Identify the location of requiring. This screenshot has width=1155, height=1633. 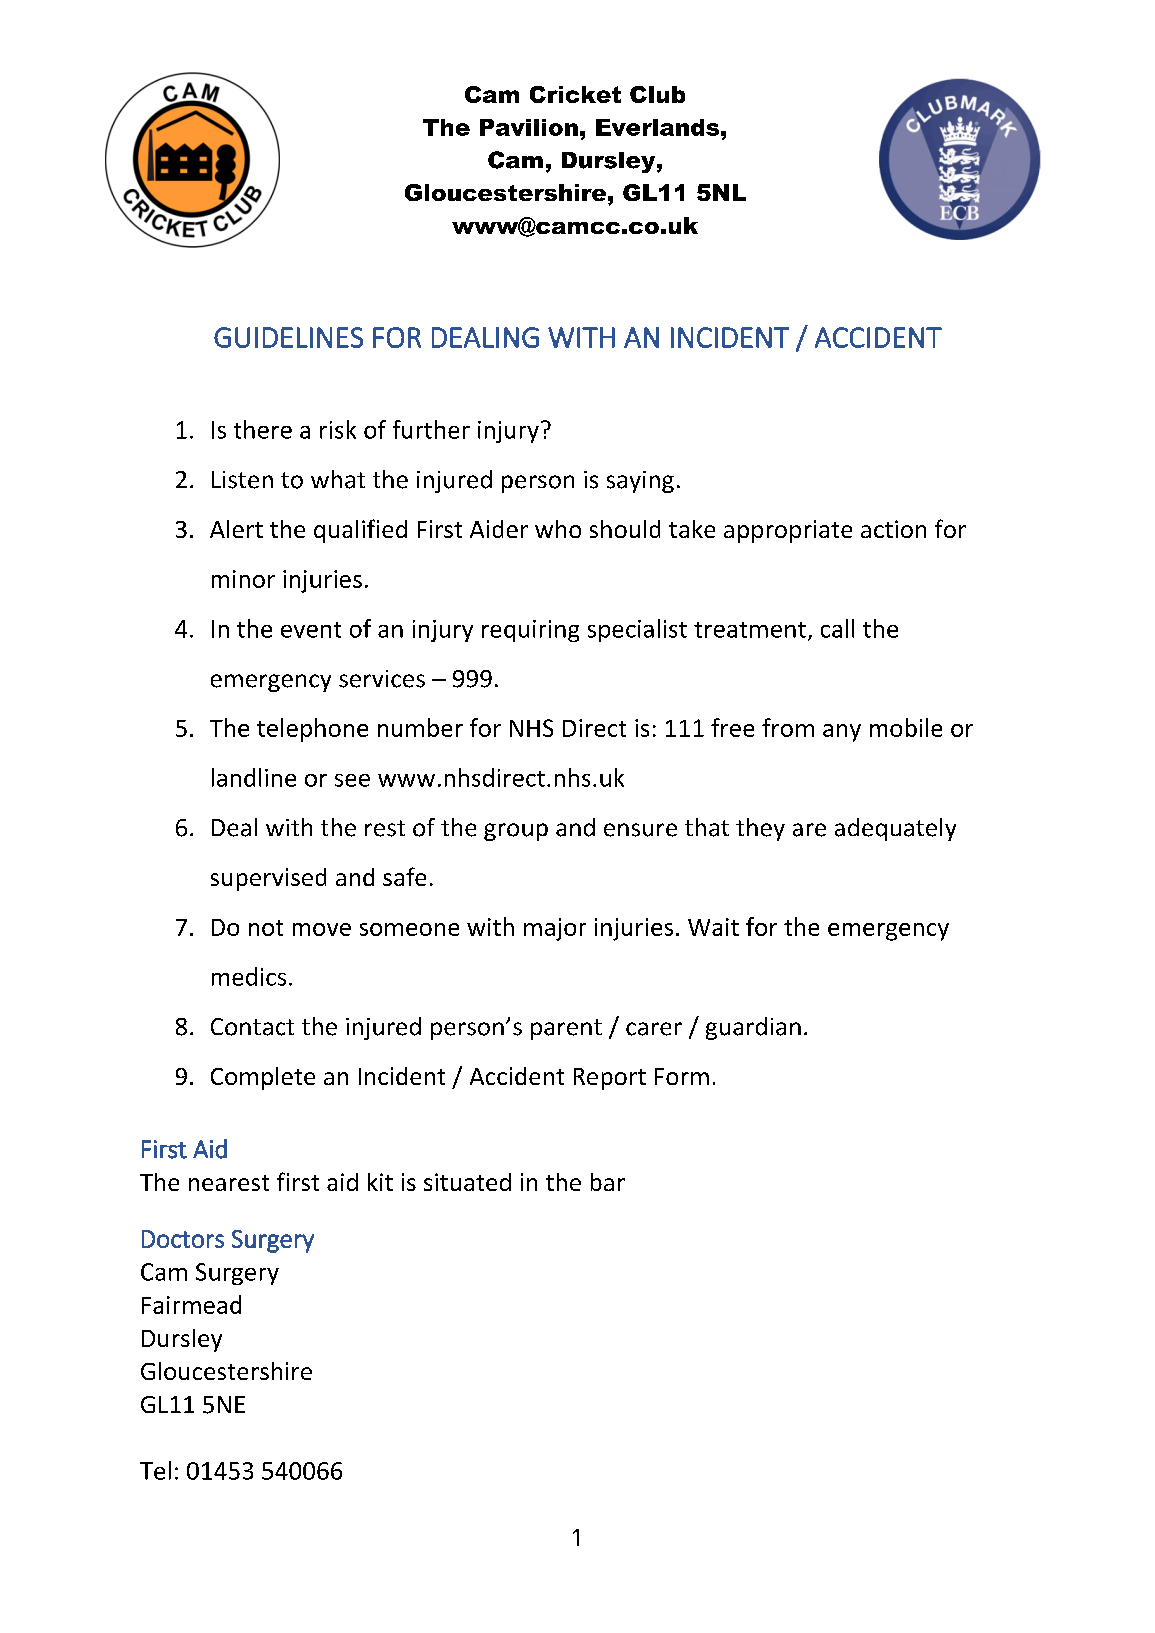
(530, 631).
